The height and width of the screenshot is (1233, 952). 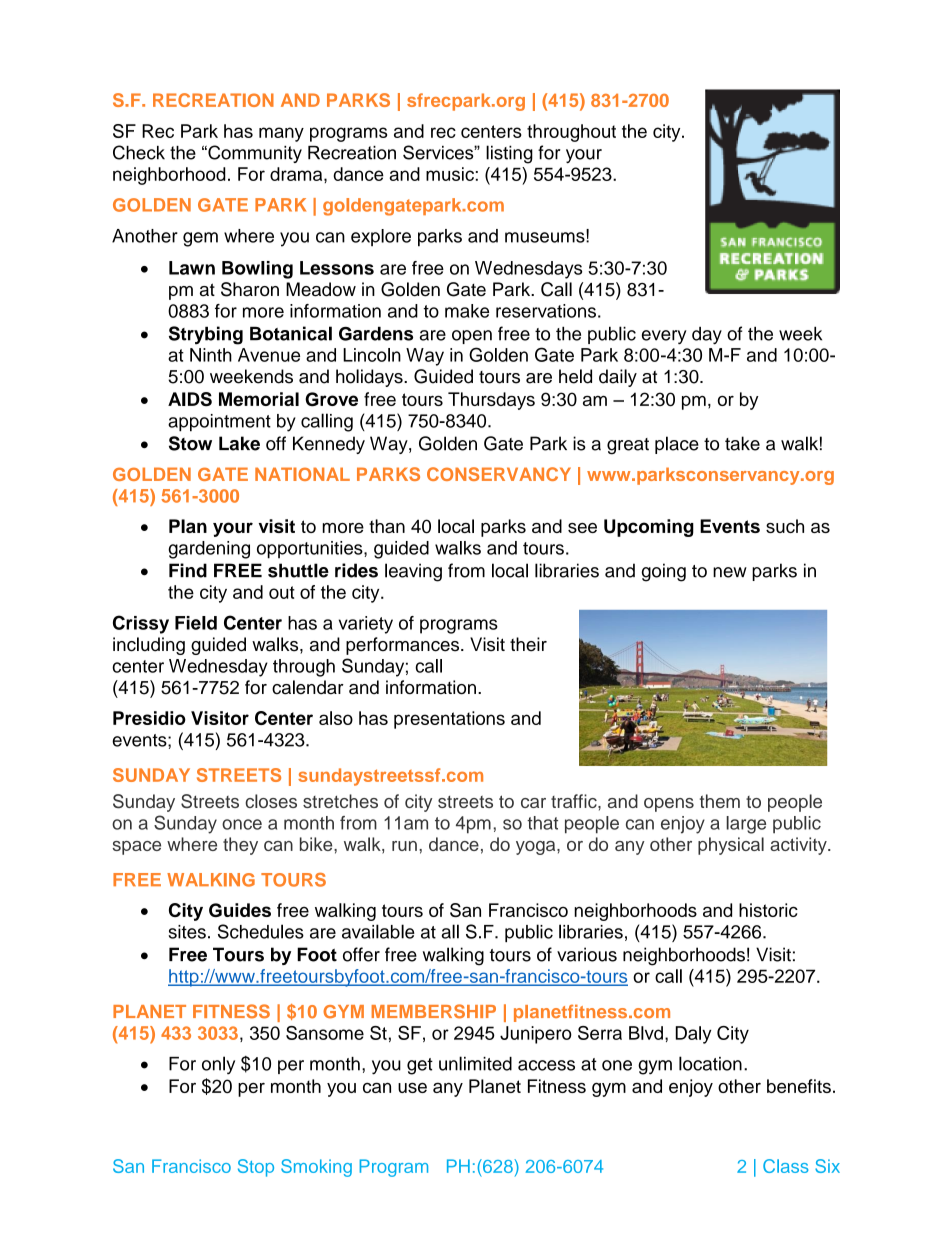 What do you see at coordinates (509, 154) in the screenshot?
I see `listing` at bounding box center [509, 154].
